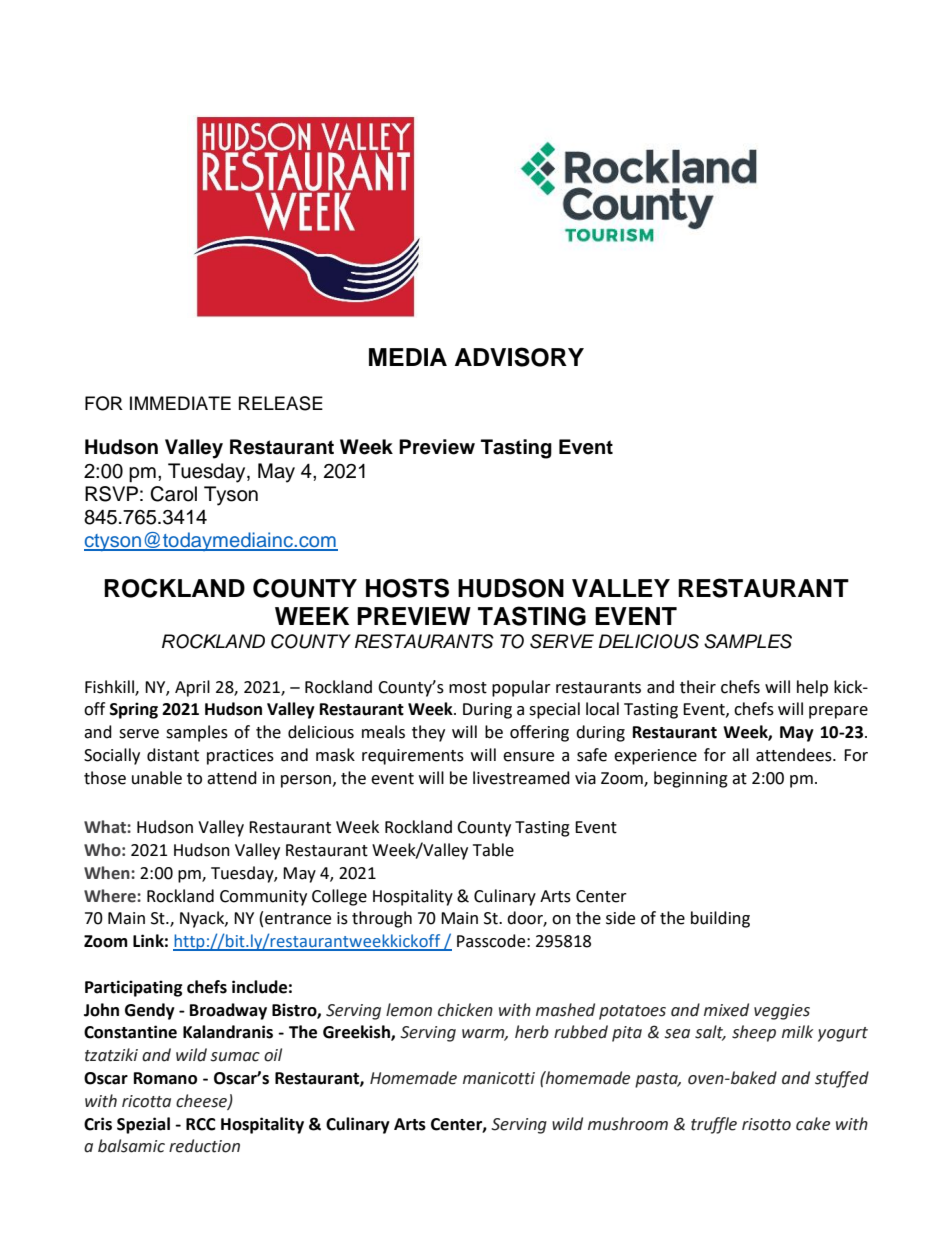  Describe the element at coordinates (468, 688) in the screenshot. I see `most` at that location.
